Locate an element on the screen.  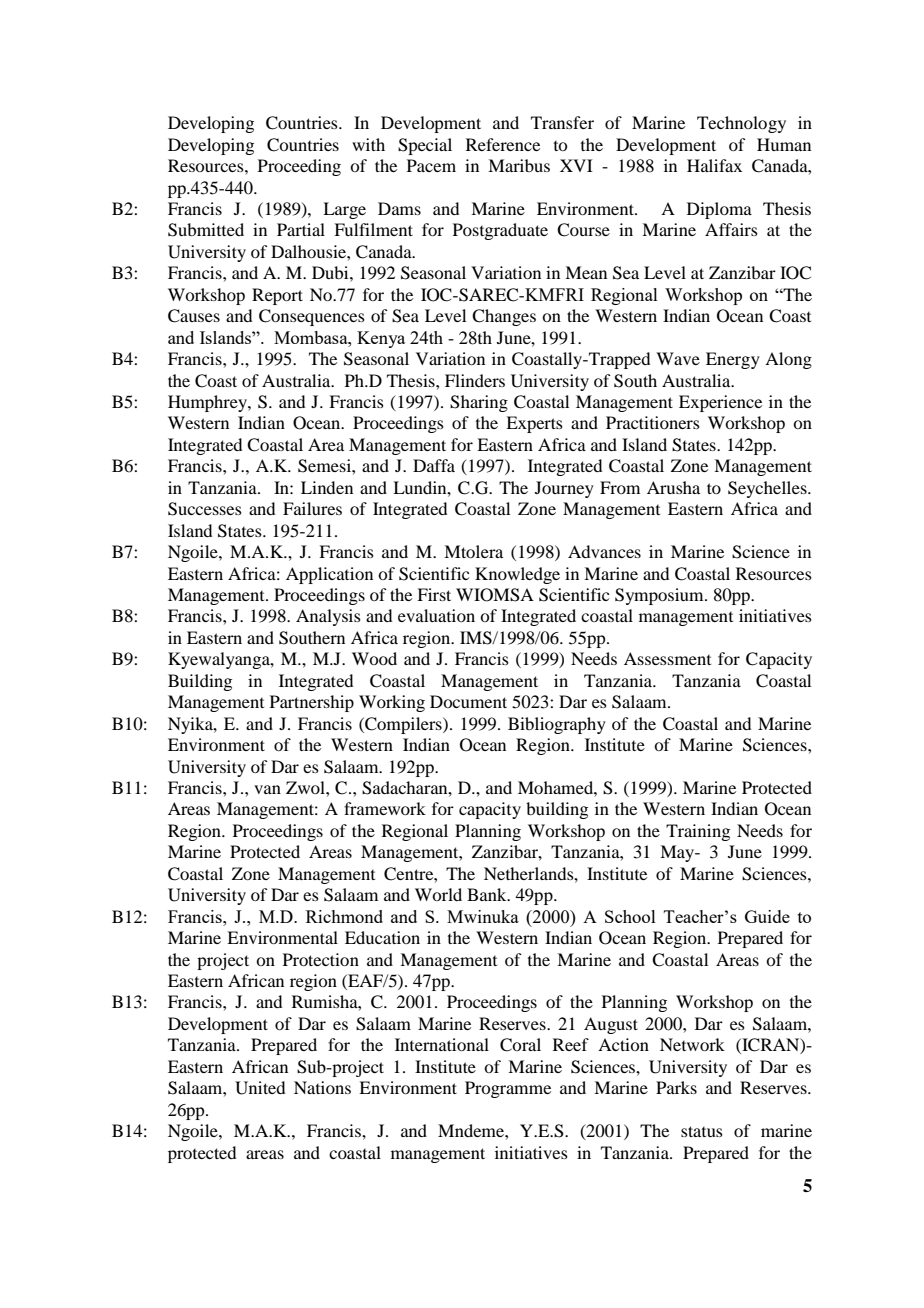
status is located at coordinates (702, 1131).
